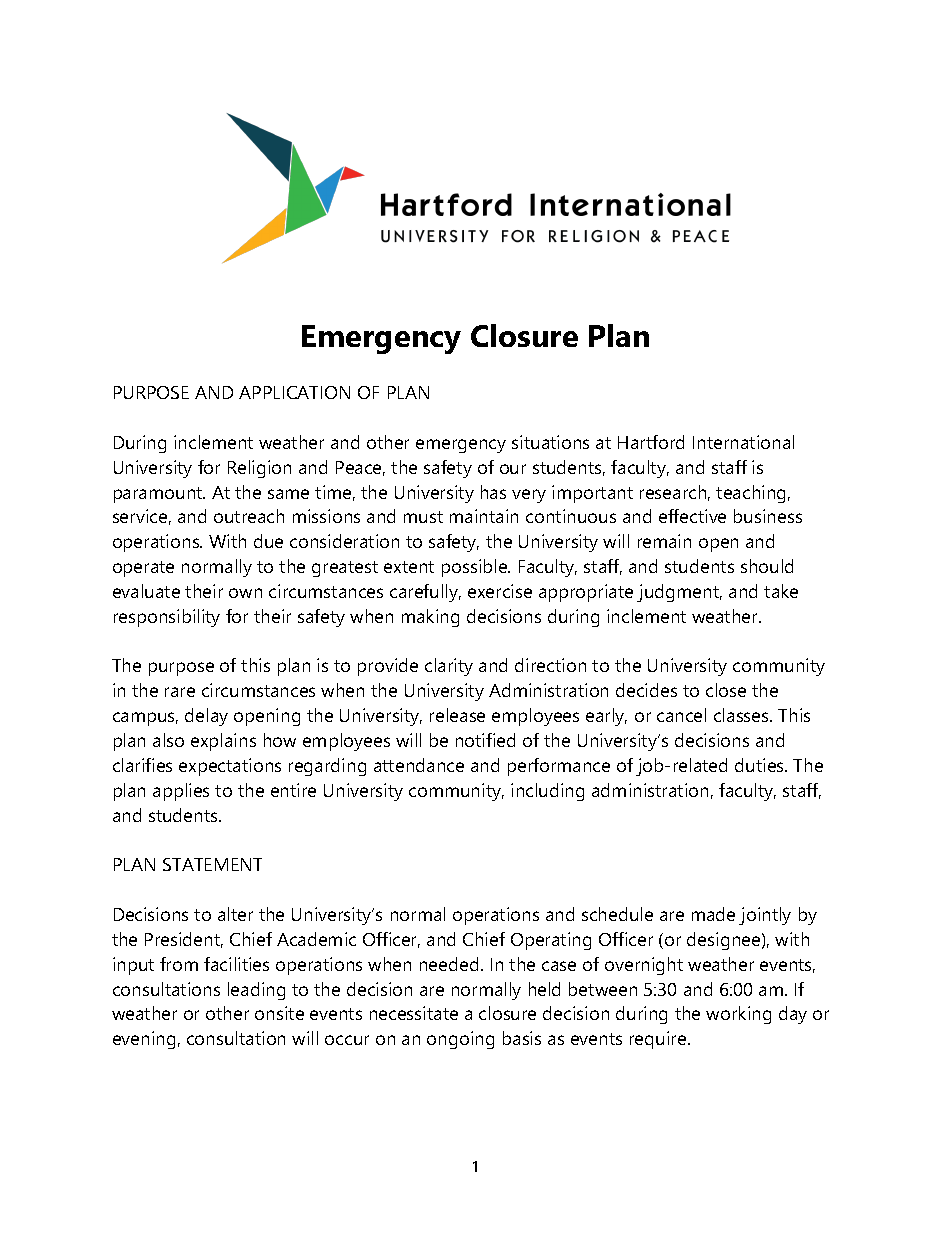  Describe the element at coordinates (181, 792) in the document. I see `applies` at that location.
